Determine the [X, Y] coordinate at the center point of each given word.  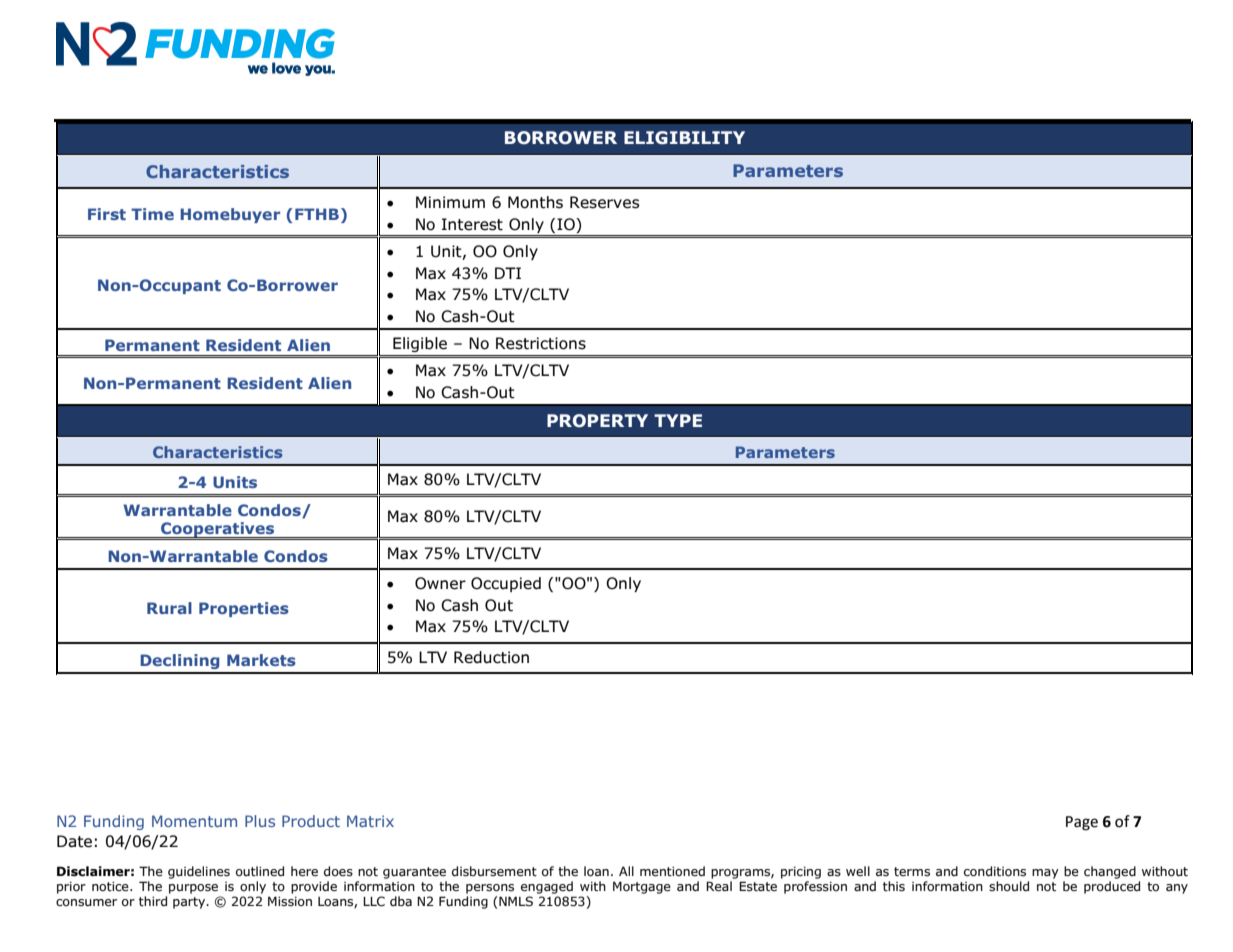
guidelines [199, 872]
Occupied [506, 584]
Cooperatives [218, 531]
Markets [261, 660]
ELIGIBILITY [684, 138]
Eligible [420, 344]
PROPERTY [597, 421]
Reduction [491, 657]
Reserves [605, 202]
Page [1082, 823]
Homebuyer [230, 215]
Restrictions [541, 343]
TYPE [678, 420]
